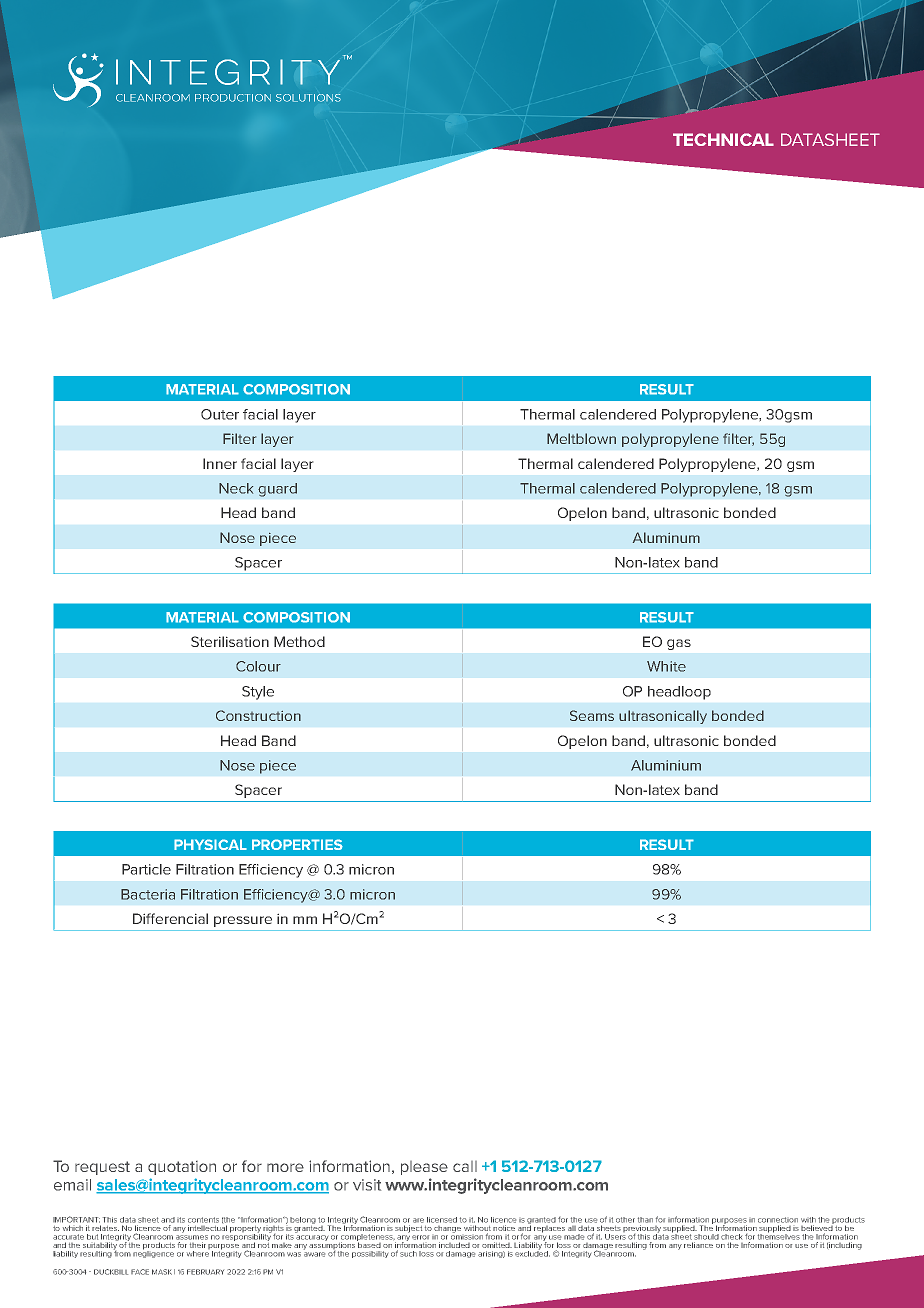  Describe the element at coordinates (448, 1229) in the screenshot. I see `change` at that location.
